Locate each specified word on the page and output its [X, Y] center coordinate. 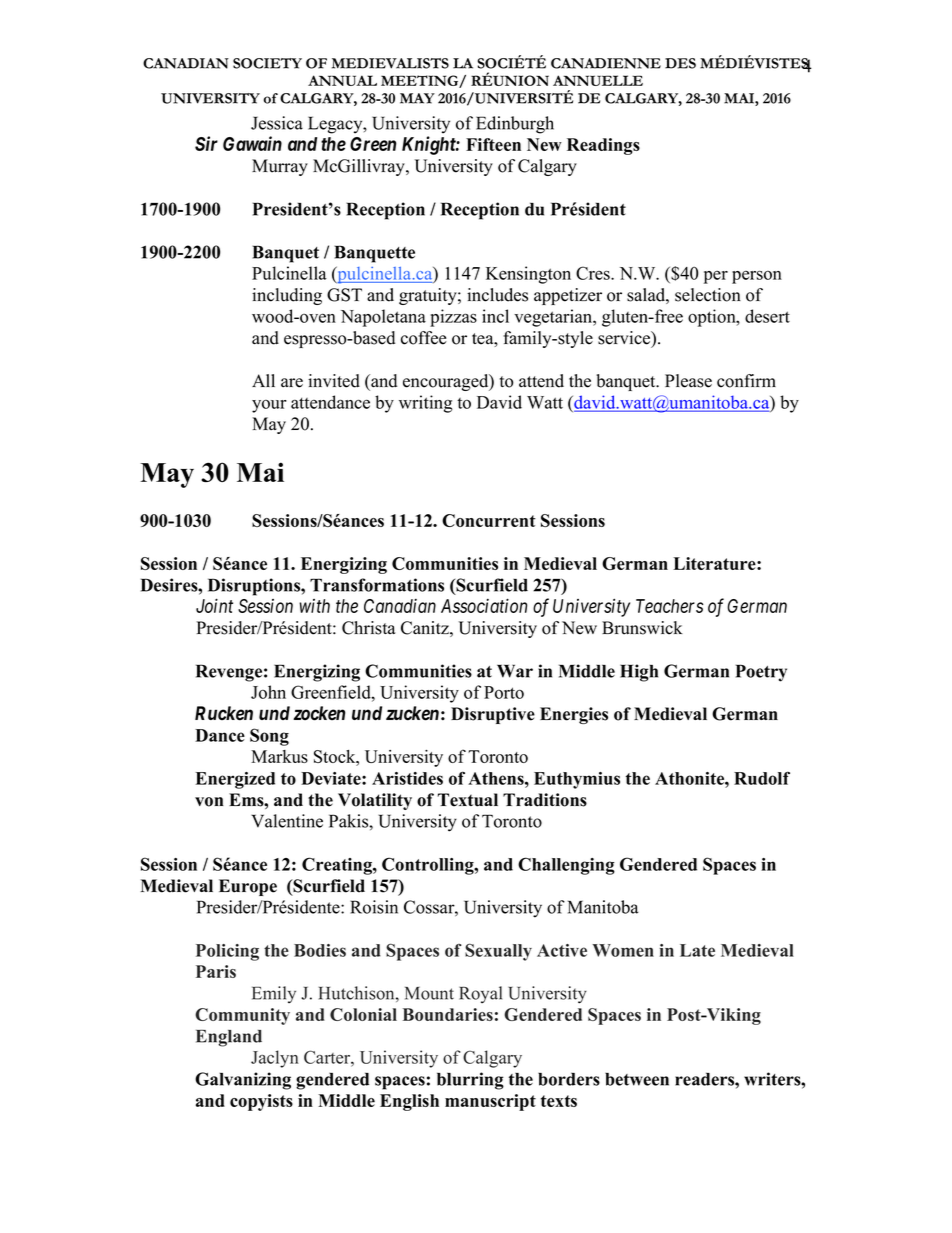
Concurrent [489, 520]
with [314, 606]
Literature [715, 563]
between [637, 1079]
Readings [603, 146]
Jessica [277, 123]
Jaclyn [275, 1059]
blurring [470, 1081]
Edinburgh [515, 125]
